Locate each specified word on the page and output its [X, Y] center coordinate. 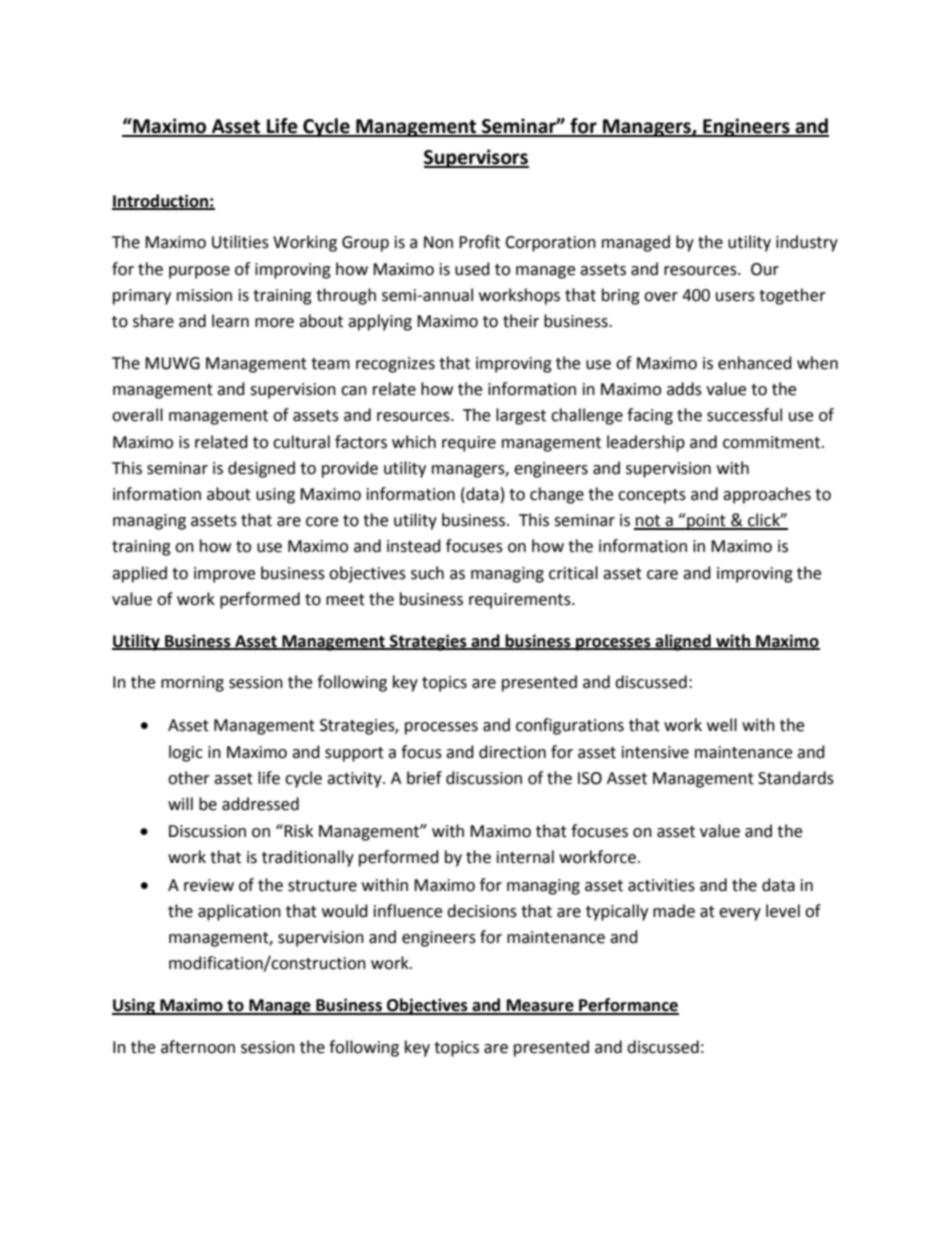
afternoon [198, 1047]
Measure [540, 1006]
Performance [628, 1006]
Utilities [240, 242]
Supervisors [476, 158]
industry [807, 243]
